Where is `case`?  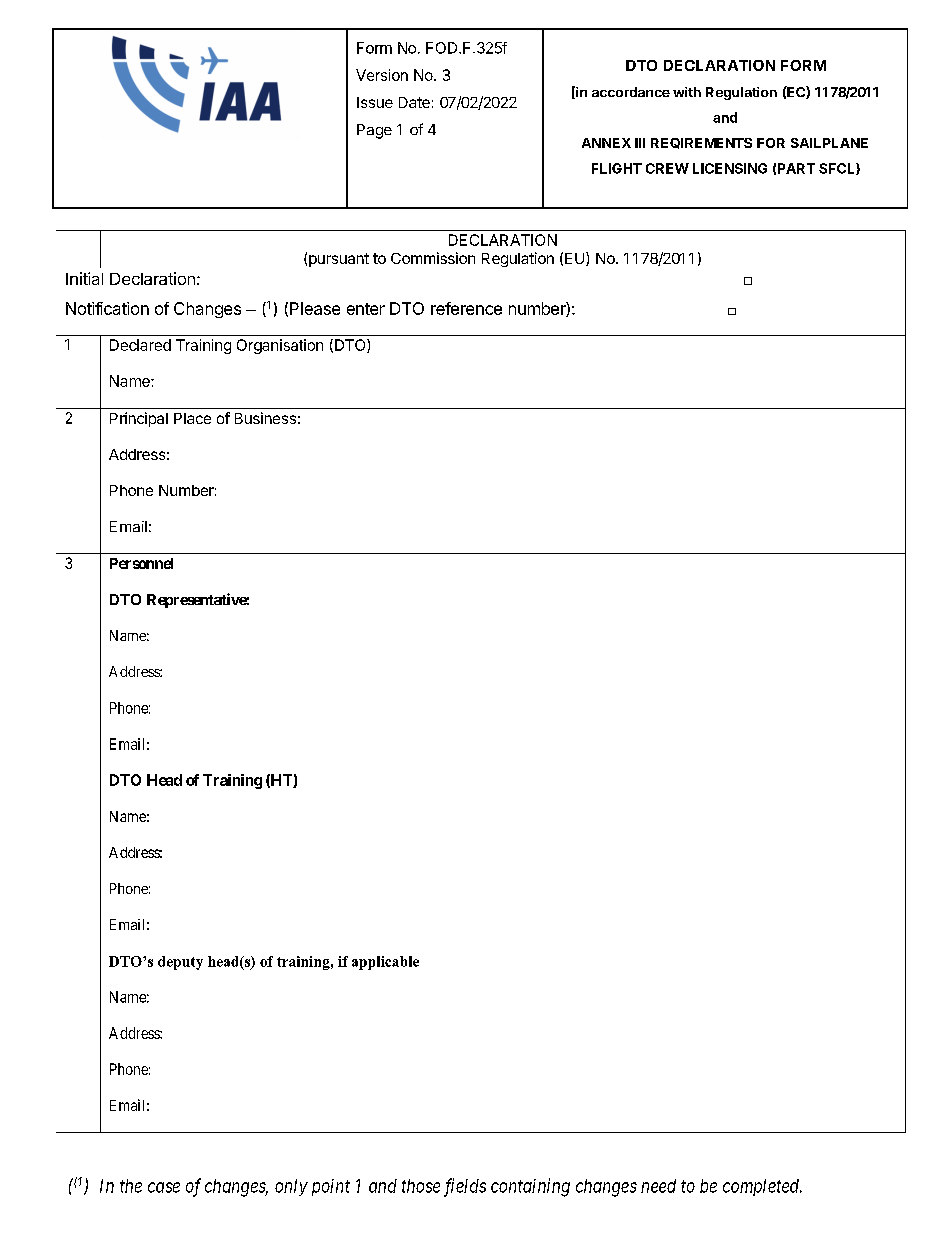
case is located at coordinates (164, 1187).
